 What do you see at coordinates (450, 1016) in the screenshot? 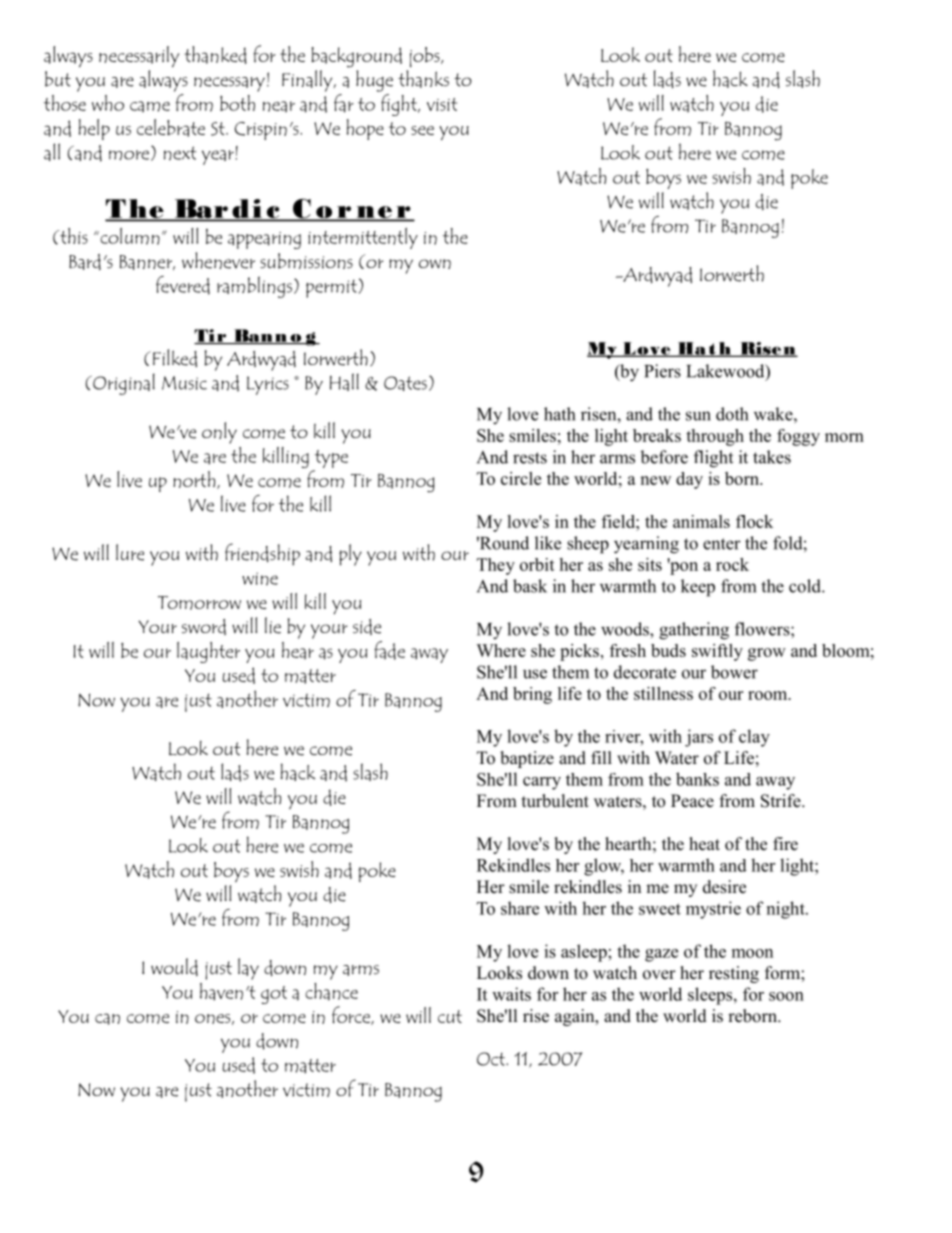
I see `cut` at bounding box center [450, 1016].
